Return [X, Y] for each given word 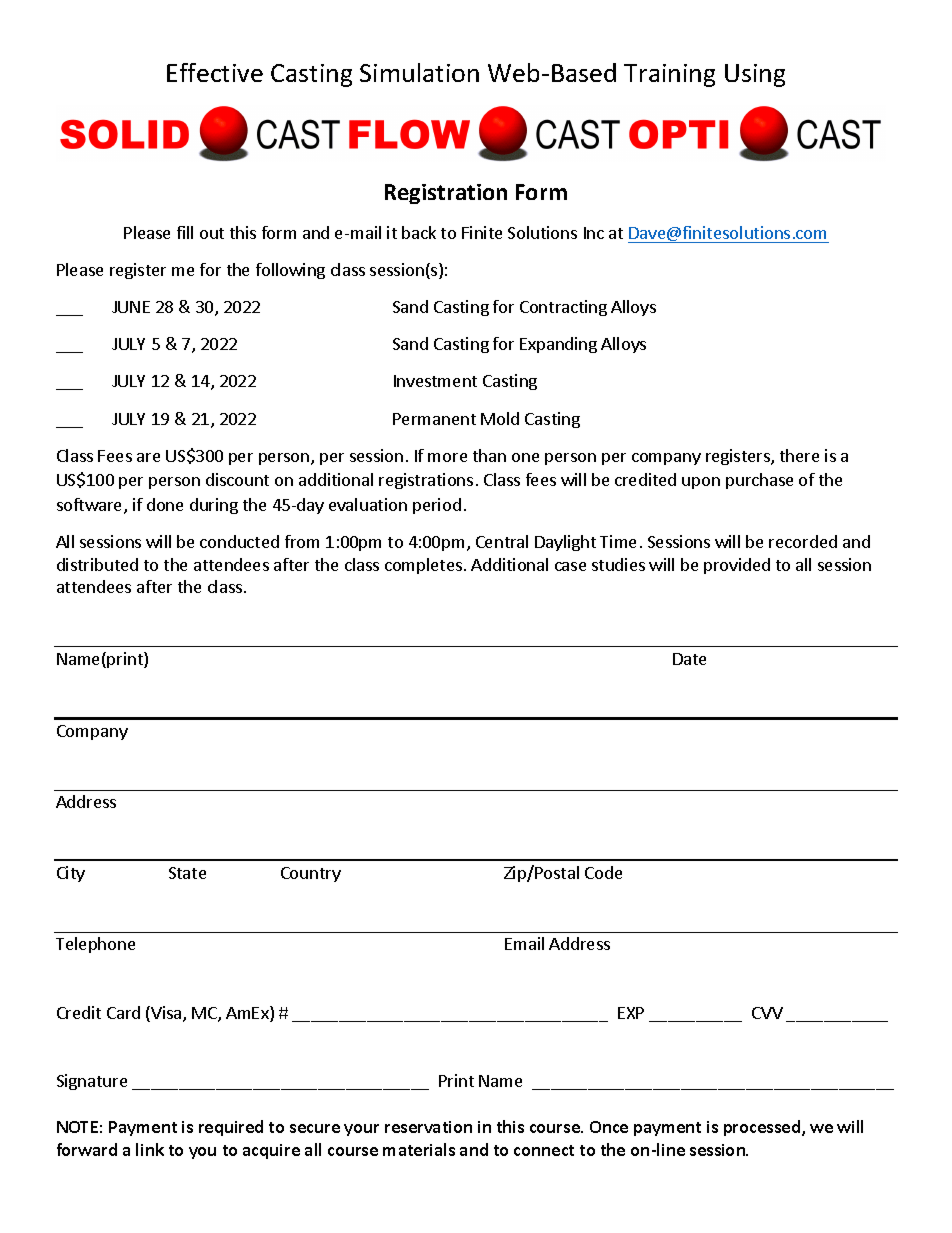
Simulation [419, 72]
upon [701, 483]
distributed [97, 564]
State [187, 873]
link [150, 1149]
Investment [435, 381]
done [165, 504]
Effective [215, 72]
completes [425, 566]
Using [755, 75]
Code [603, 872]
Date [689, 659]
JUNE [131, 307]
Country [311, 874]
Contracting [563, 308]
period [437, 506]
